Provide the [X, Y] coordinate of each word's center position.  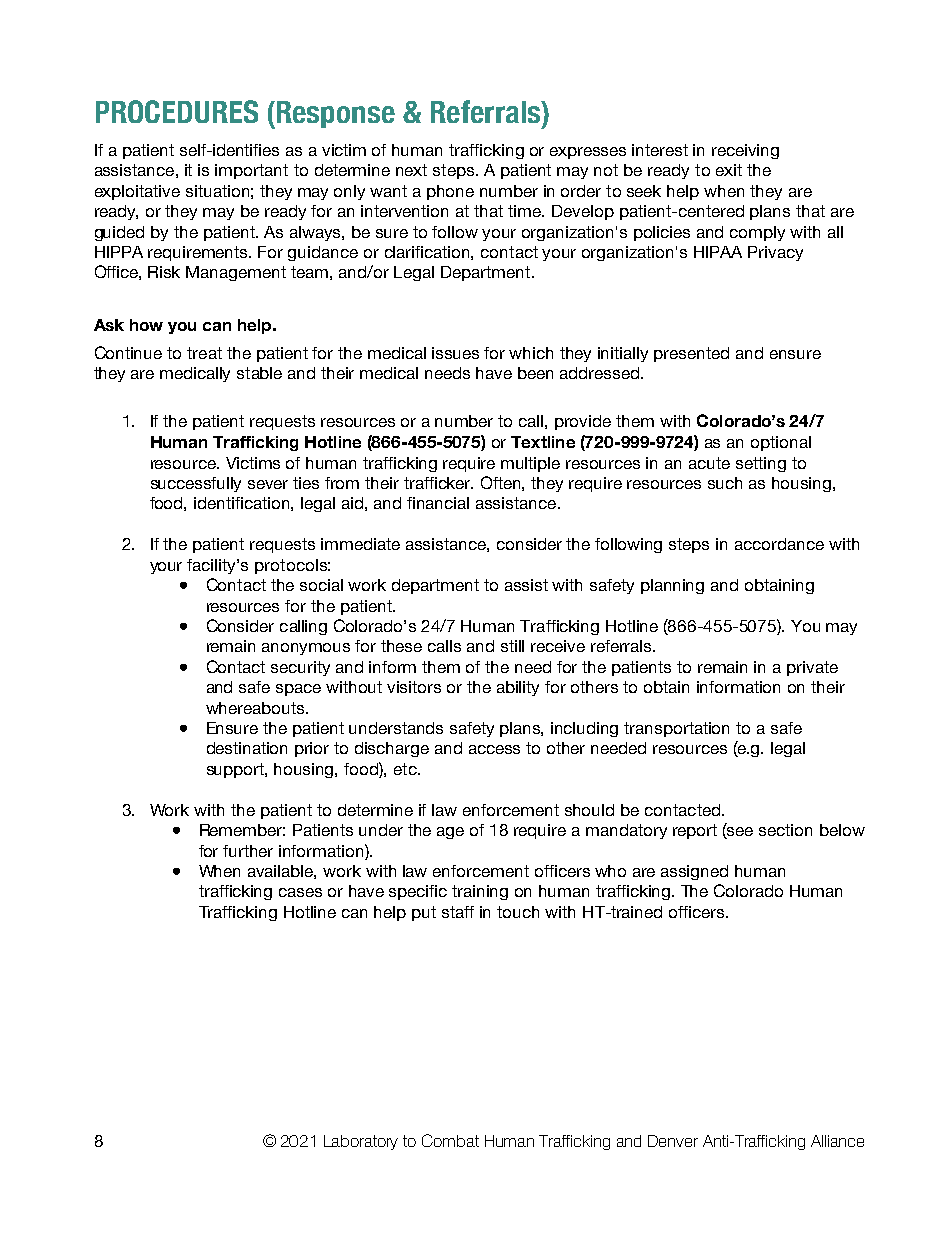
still [512, 646]
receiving [745, 151]
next [411, 170]
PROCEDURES [177, 111]
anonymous [306, 649]
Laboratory [361, 1142]
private [812, 668]
